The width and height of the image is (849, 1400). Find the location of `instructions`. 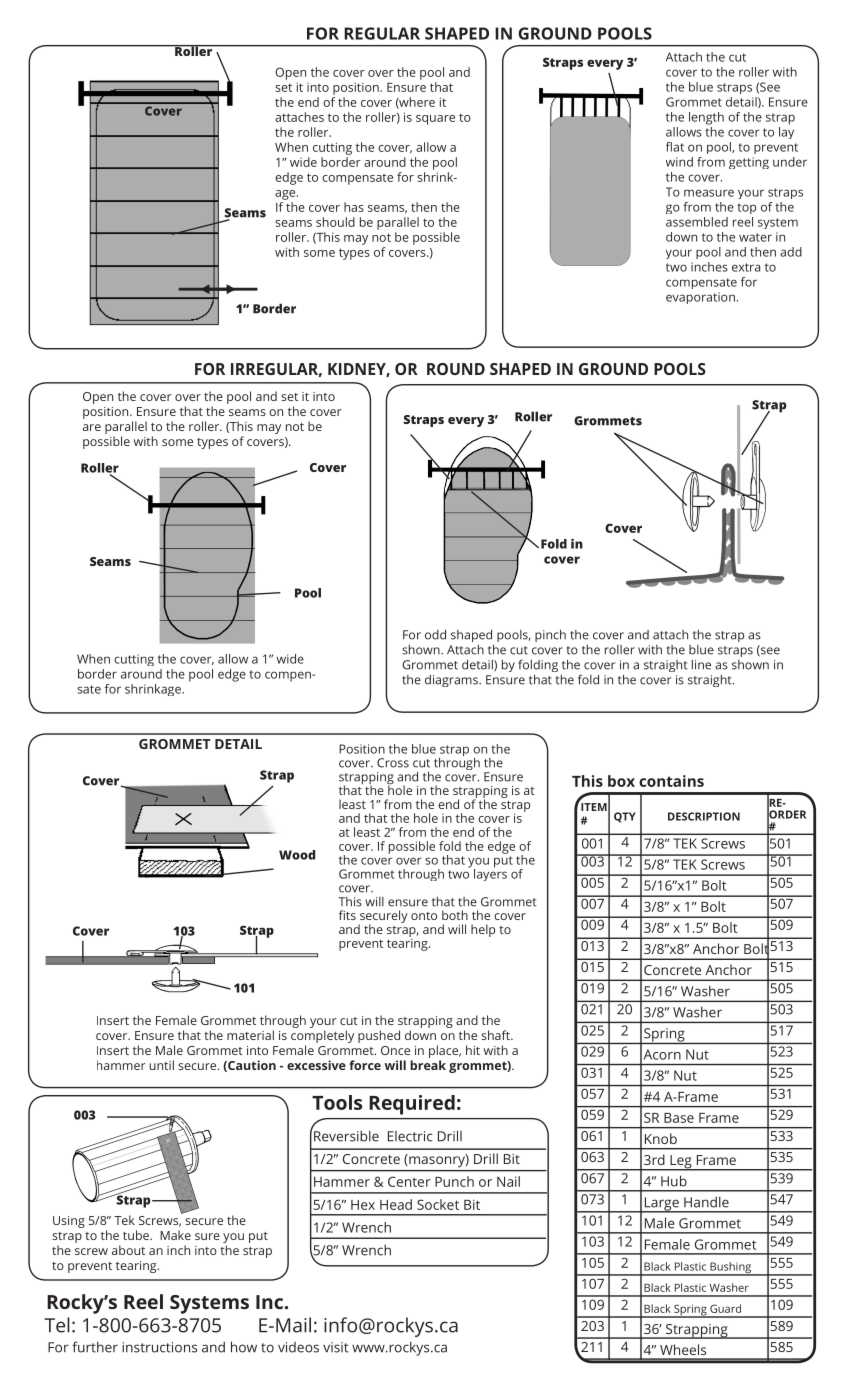

instructions is located at coordinates (159, 1347).
